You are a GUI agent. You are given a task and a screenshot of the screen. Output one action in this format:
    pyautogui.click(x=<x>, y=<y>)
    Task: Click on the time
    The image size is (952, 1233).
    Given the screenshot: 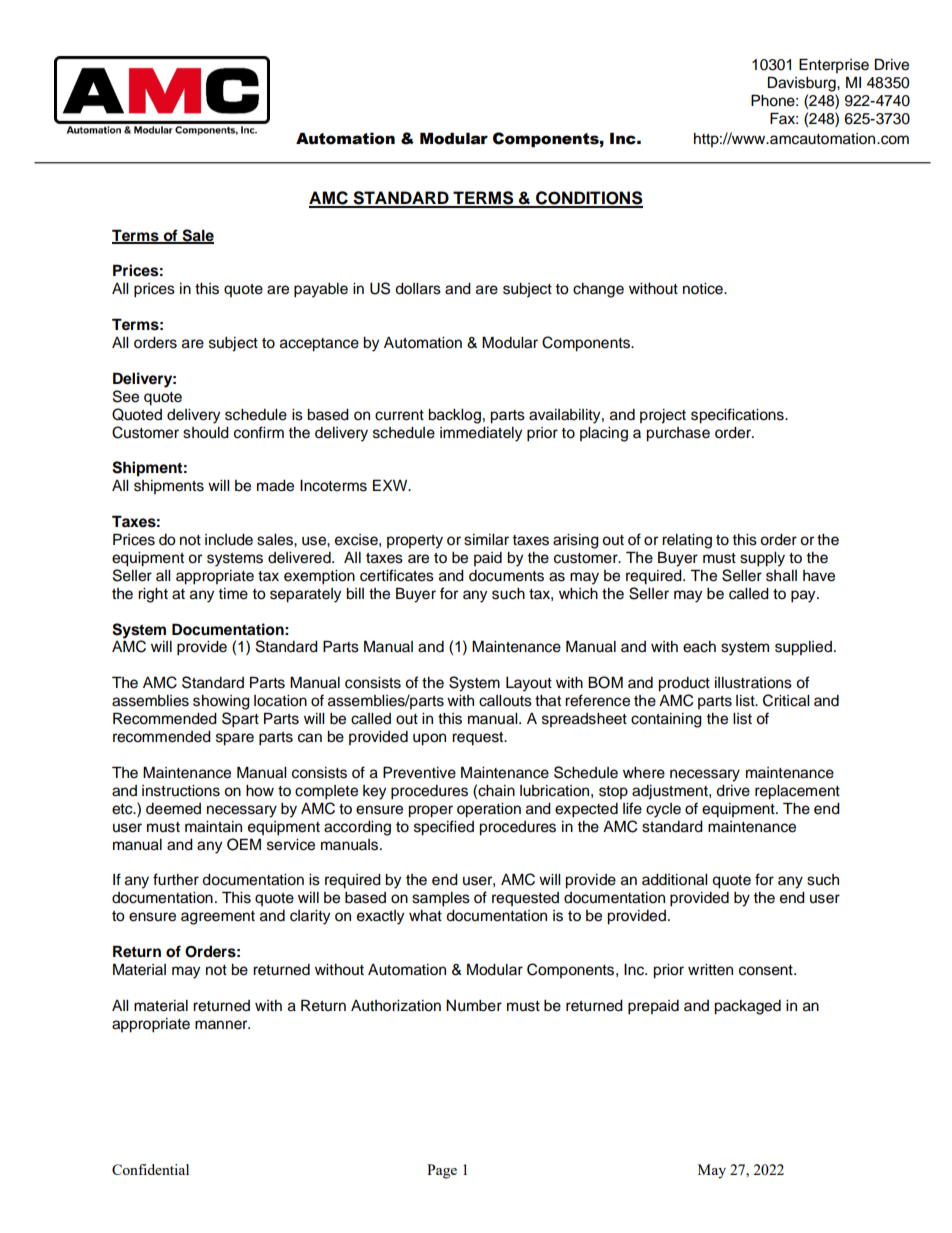 What is the action you would take?
    pyautogui.click(x=233, y=594)
